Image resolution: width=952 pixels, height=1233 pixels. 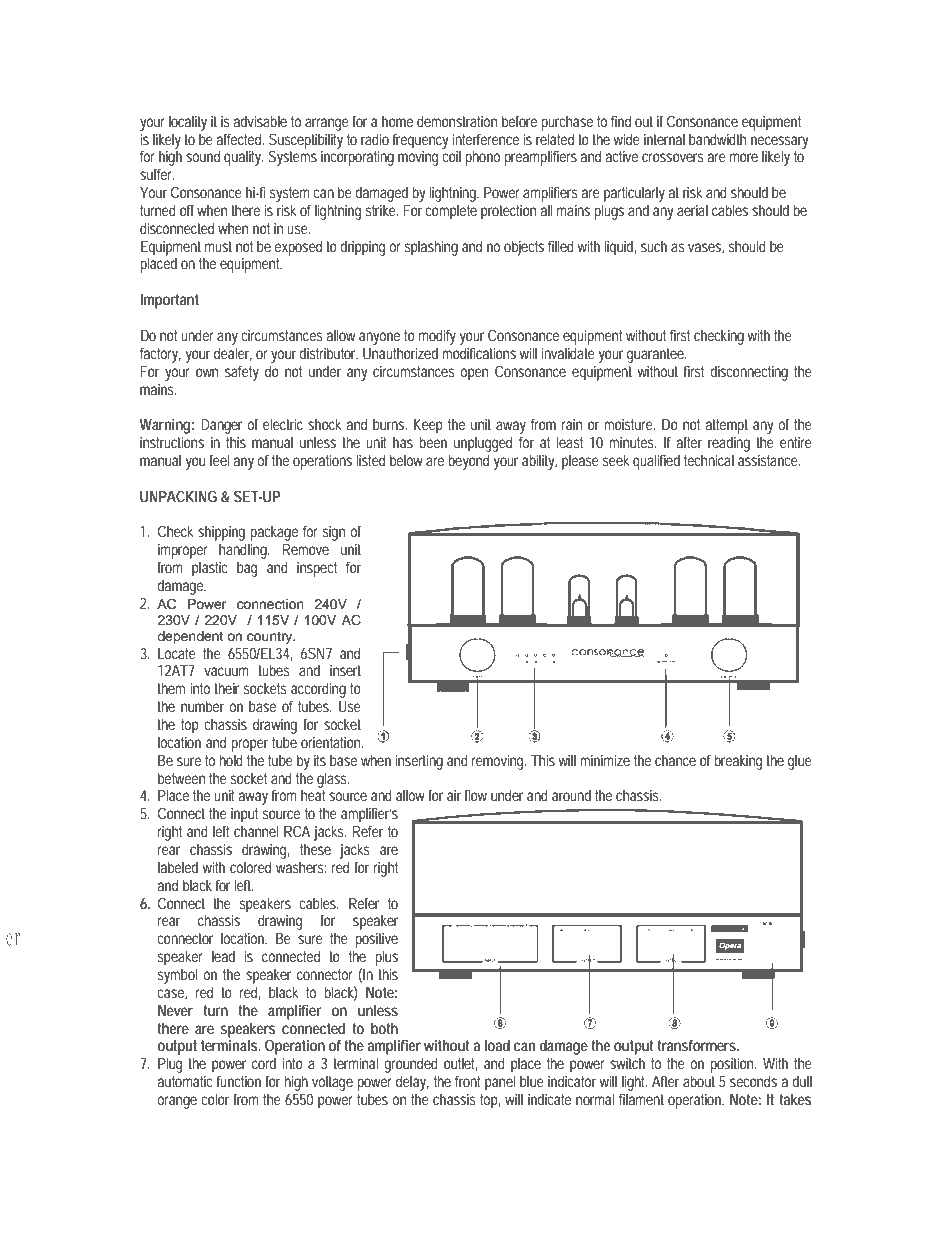 I want to click on outlet, so click(x=460, y=1064).
